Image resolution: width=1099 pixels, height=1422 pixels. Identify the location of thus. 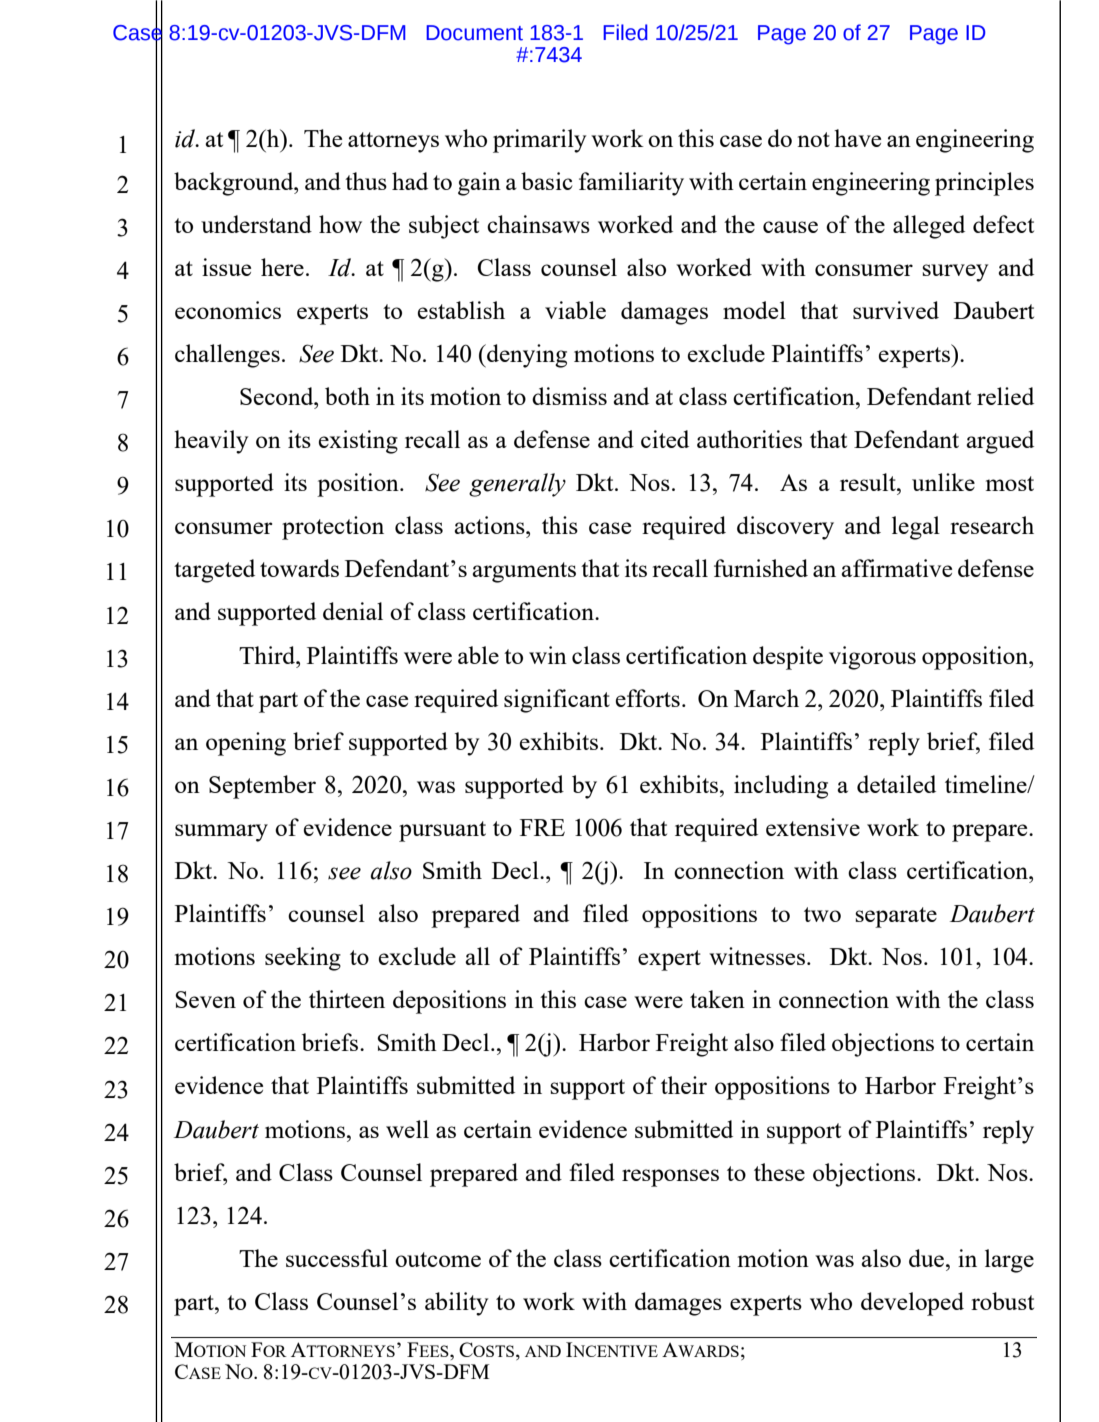
(366, 181).
